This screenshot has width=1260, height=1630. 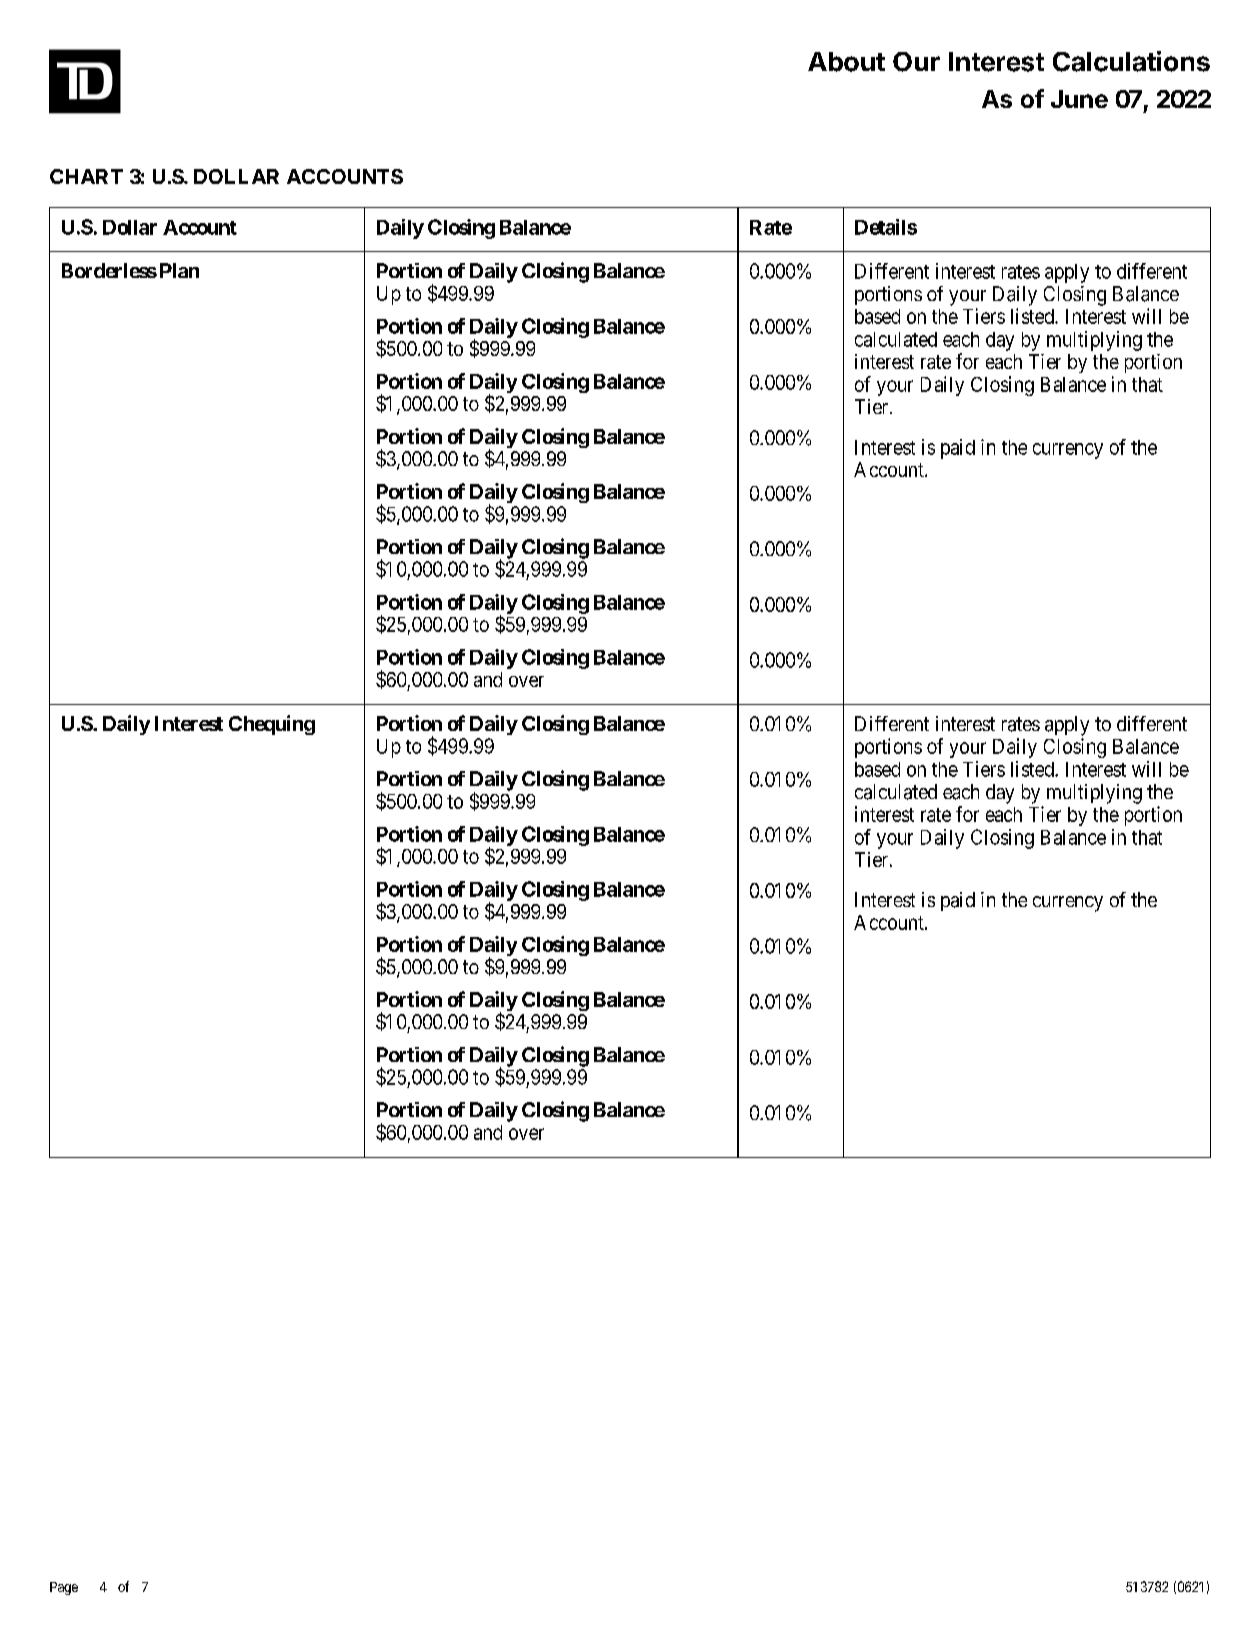 What do you see at coordinates (179, 270) in the screenshot?
I see `Plan` at bounding box center [179, 270].
